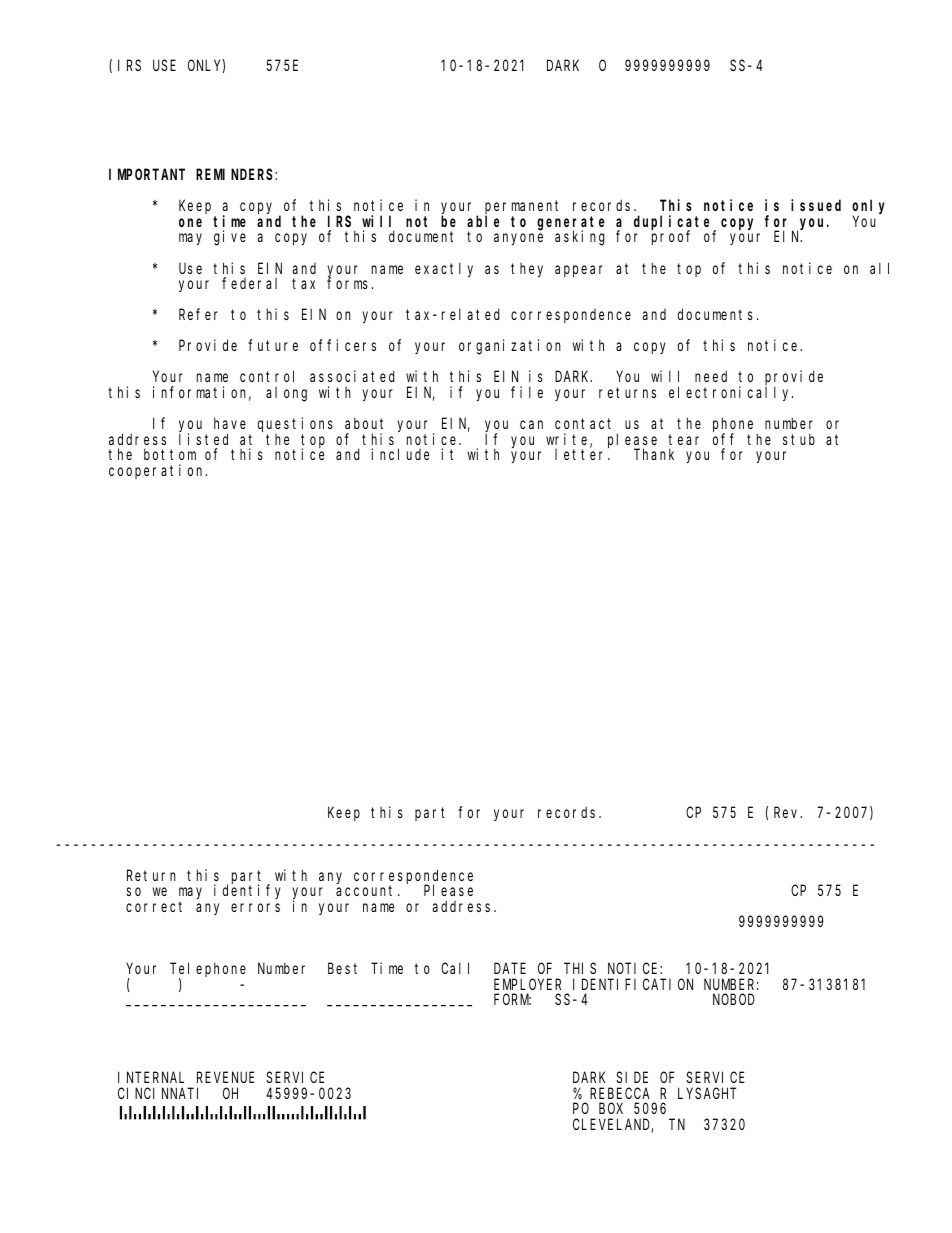 This image has width=952, height=1233. I want to click on EMPLOYER, so click(527, 984).
